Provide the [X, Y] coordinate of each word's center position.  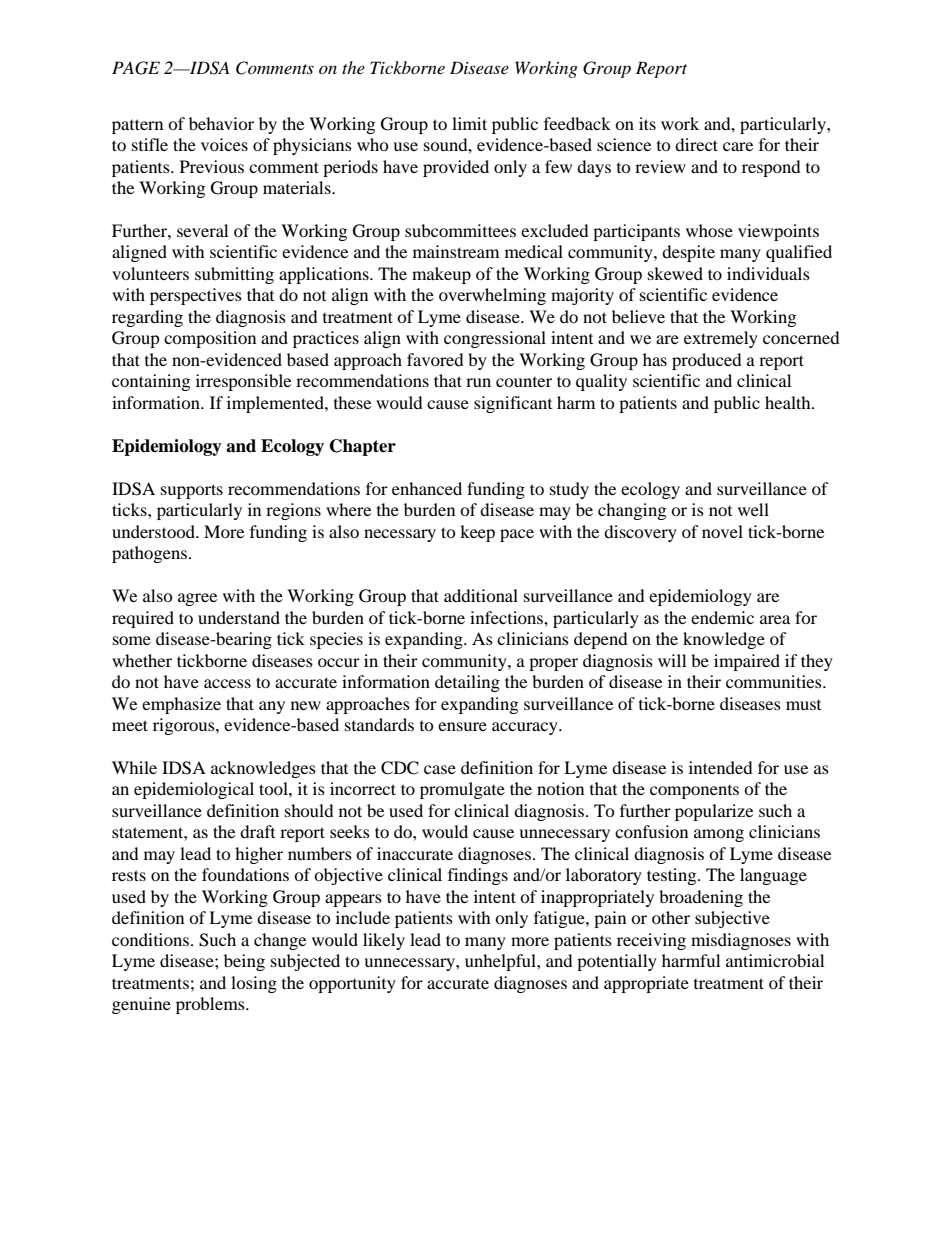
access [227, 683]
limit [469, 123]
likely [384, 941]
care [738, 146]
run [478, 382]
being [244, 962]
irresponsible [243, 382]
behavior [221, 123]
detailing [467, 683]
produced [707, 361]
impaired [747, 662]
